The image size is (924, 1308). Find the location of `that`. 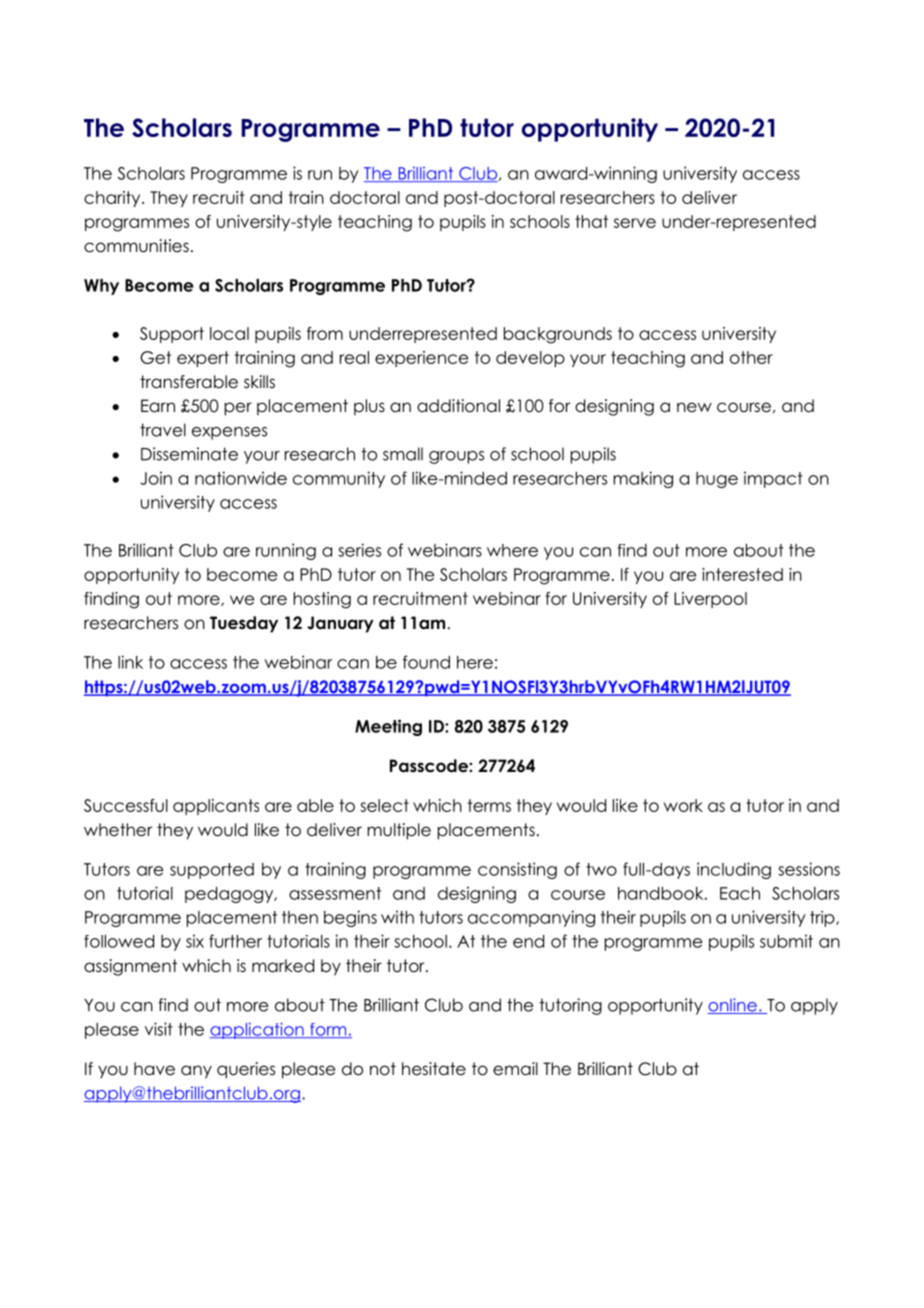

that is located at coordinates (591, 221).
